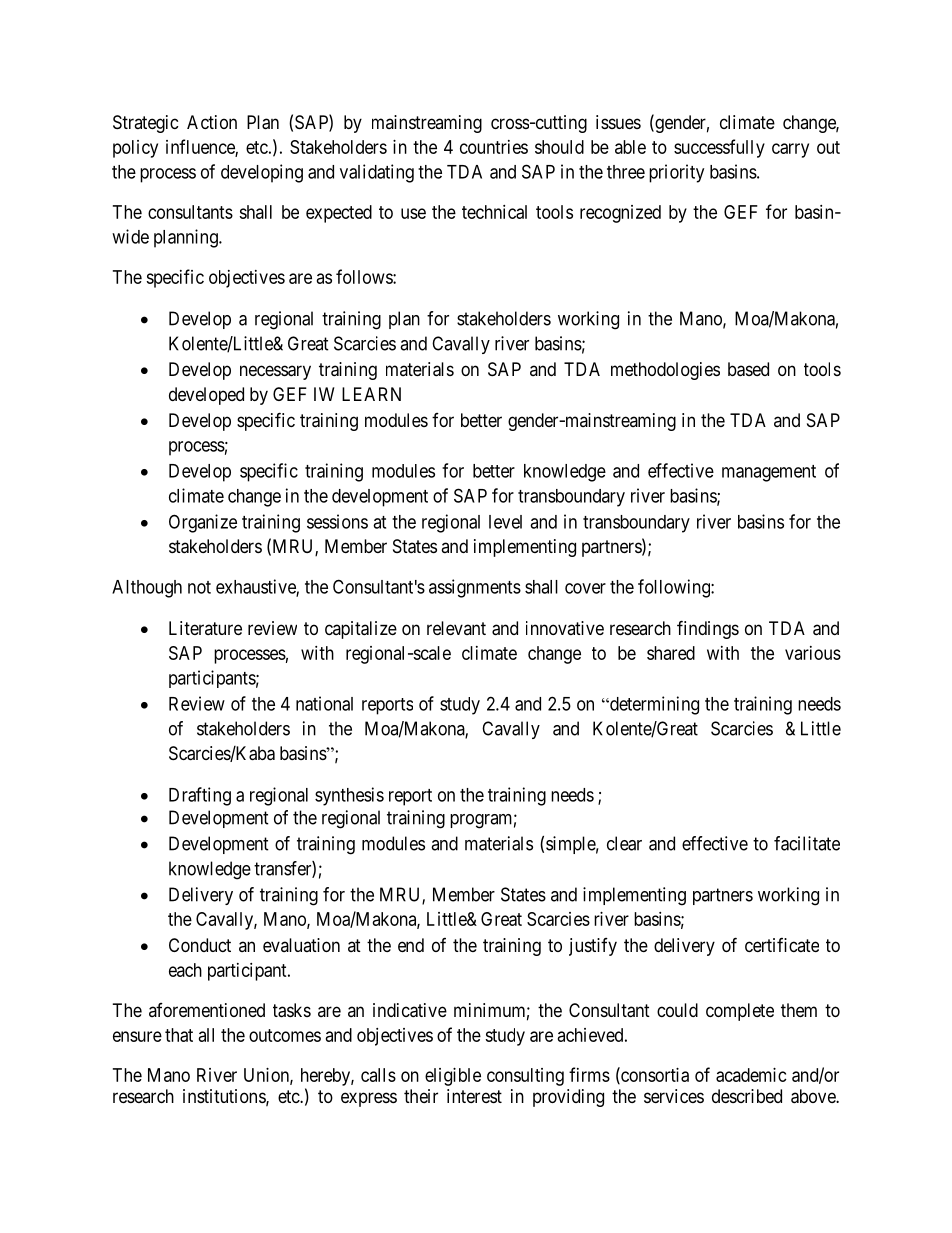  What do you see at coordinates (371, 394) in the screenshot?
I see `LEARN` at bounding box center [371, 394].
